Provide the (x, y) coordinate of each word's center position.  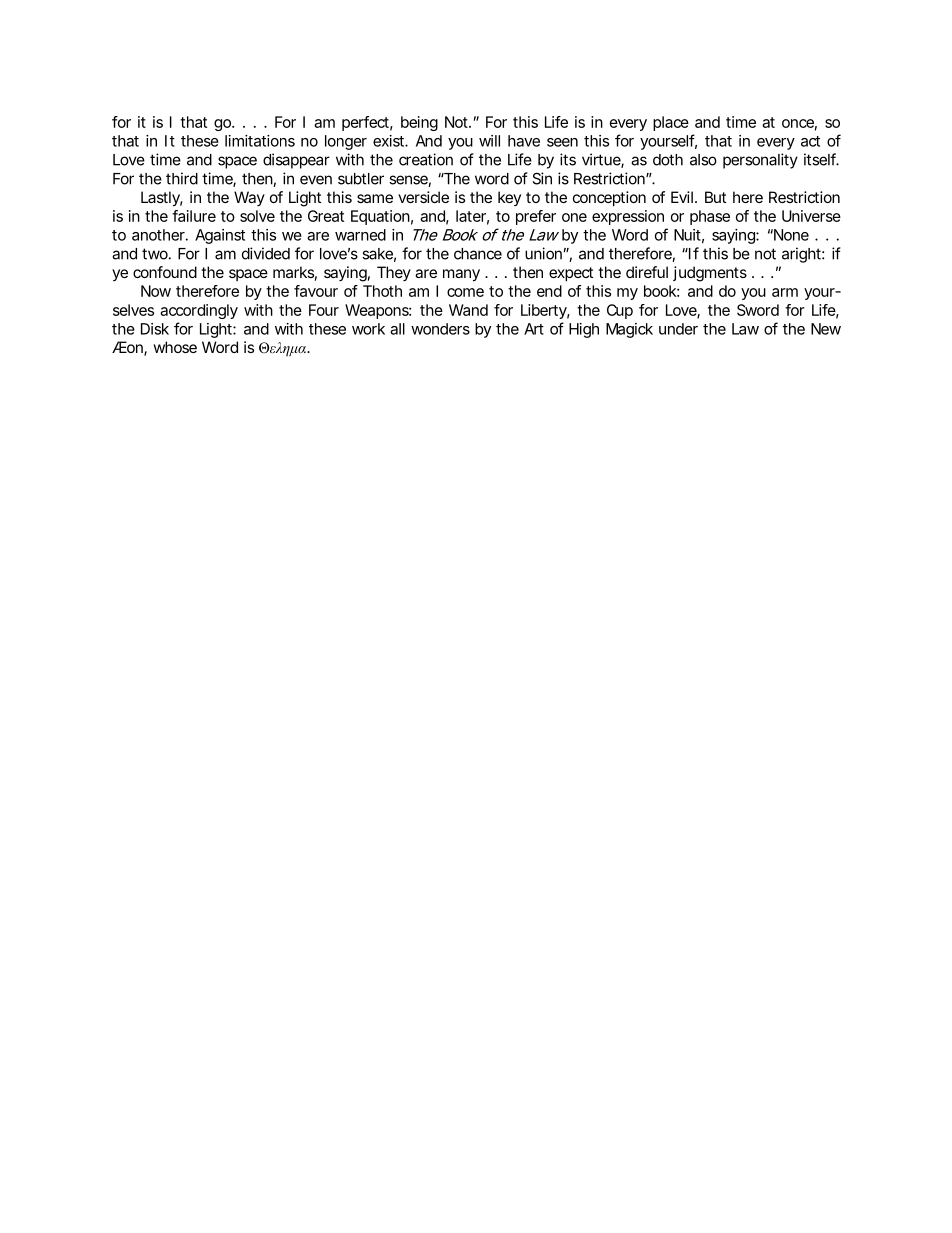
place (671, 123)
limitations (260, 141)
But (715, 197)
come (465, 292)
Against (220, 236)
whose (175, 347)
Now (156, 291)
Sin (542, 178)
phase (710, 217)
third (182, 178)
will (489, 141)
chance (478, 254)
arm (785, 292)
